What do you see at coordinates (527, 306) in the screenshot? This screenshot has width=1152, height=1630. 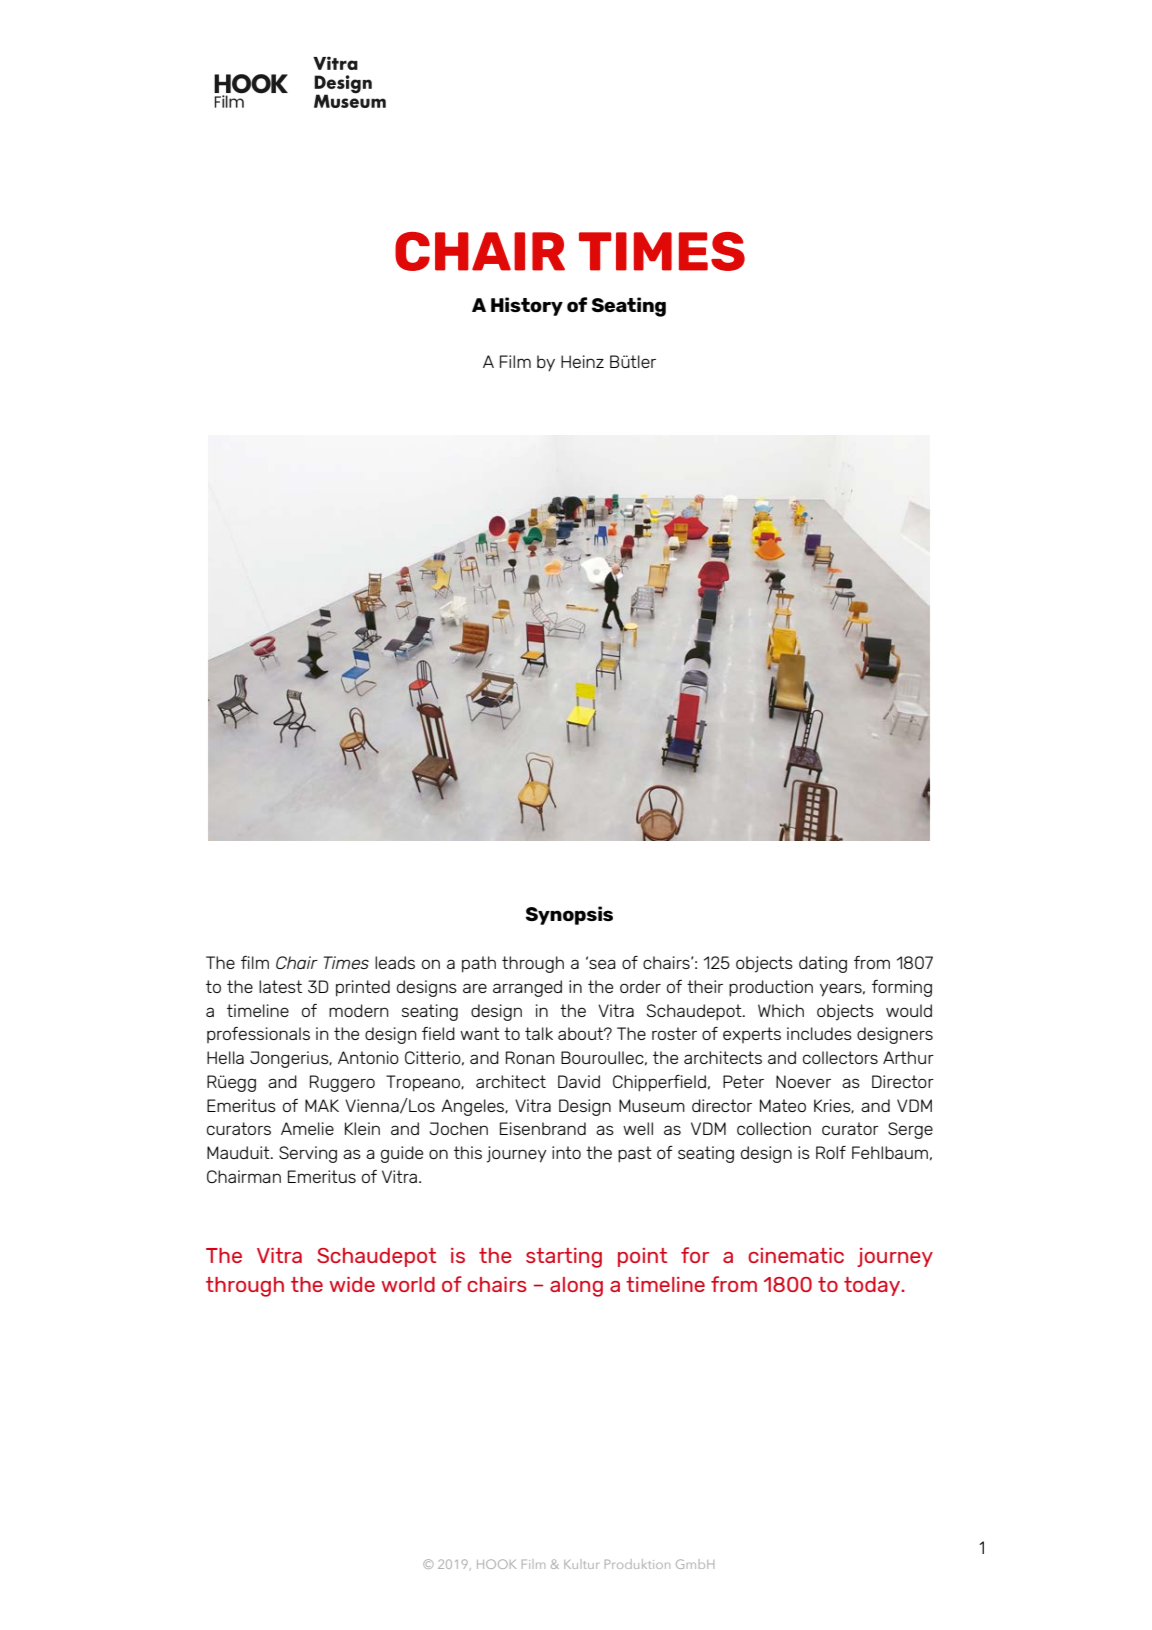 I see `History` at bounding box center [527, 306].
